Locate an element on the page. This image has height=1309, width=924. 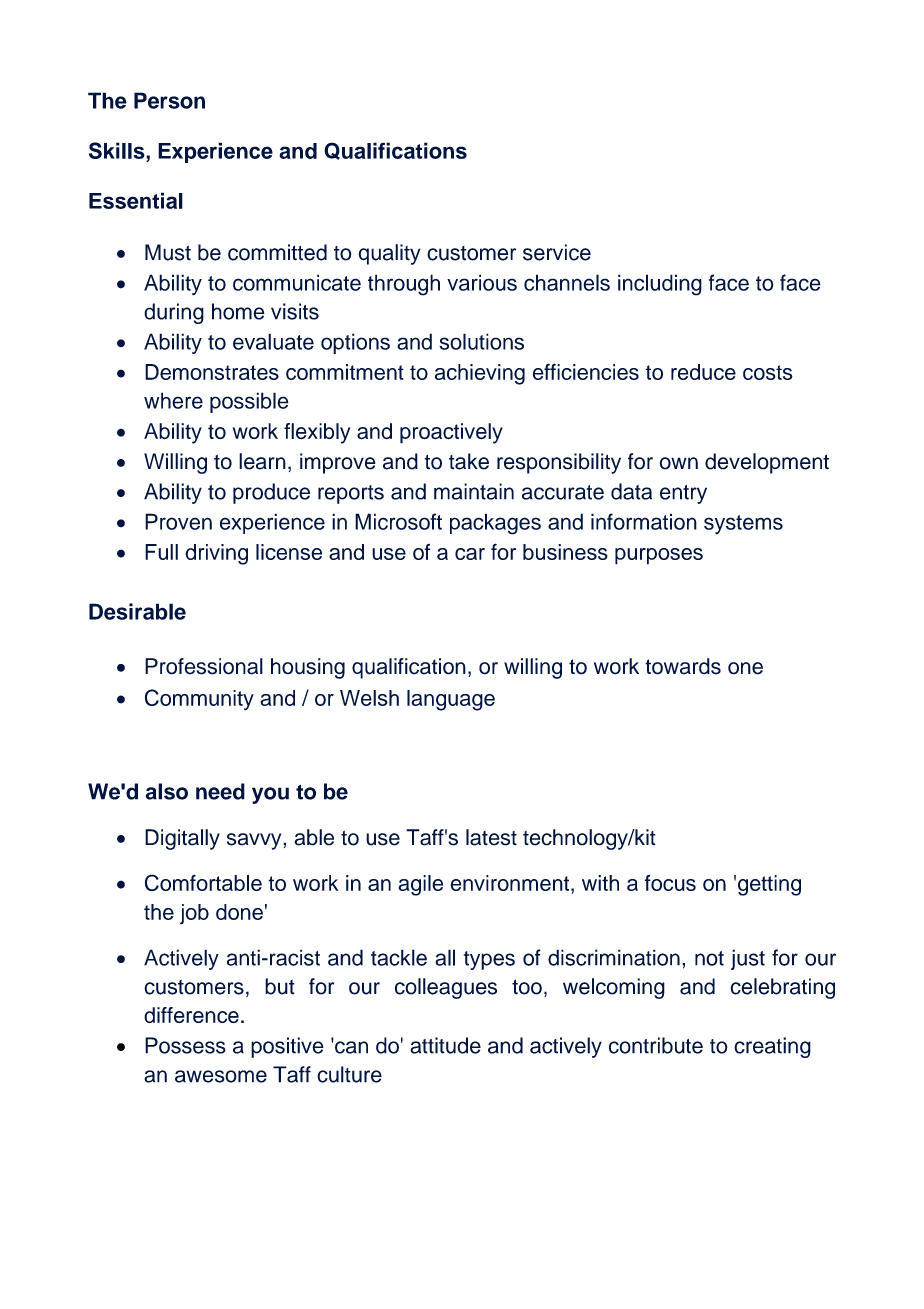
including is located at coordinates (660, 285).
